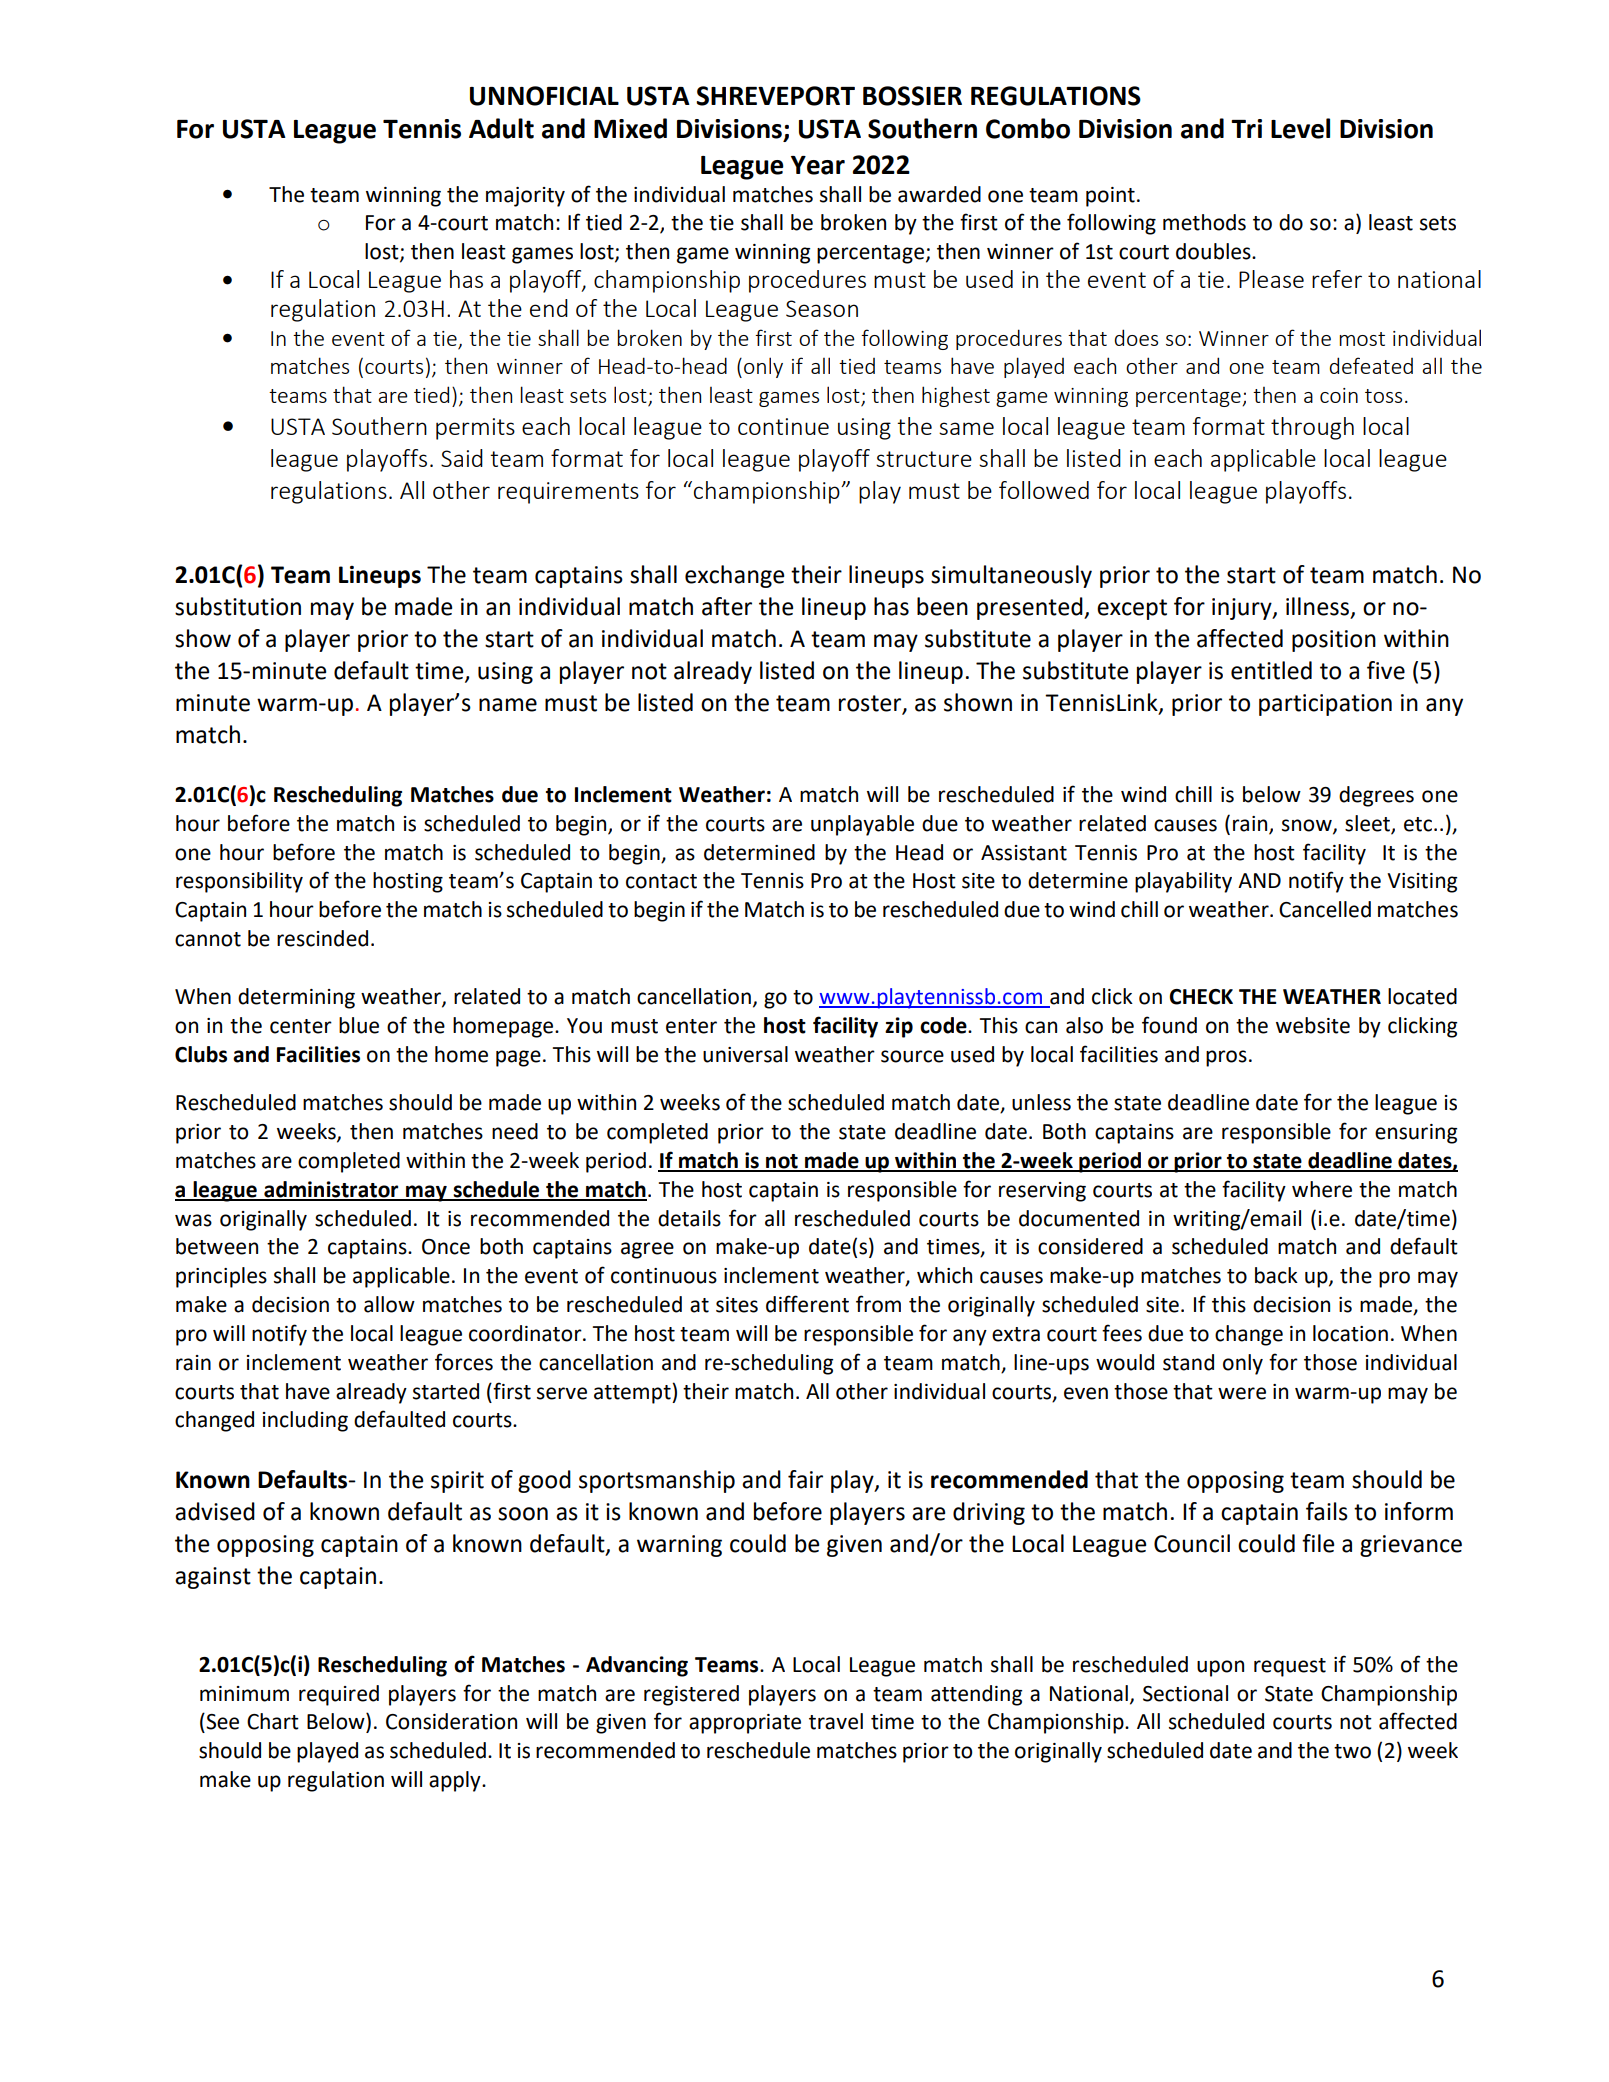  What do you see at coordinates (339, 1695) in the image?
I see `required` at bounding box center [339, 1695].
